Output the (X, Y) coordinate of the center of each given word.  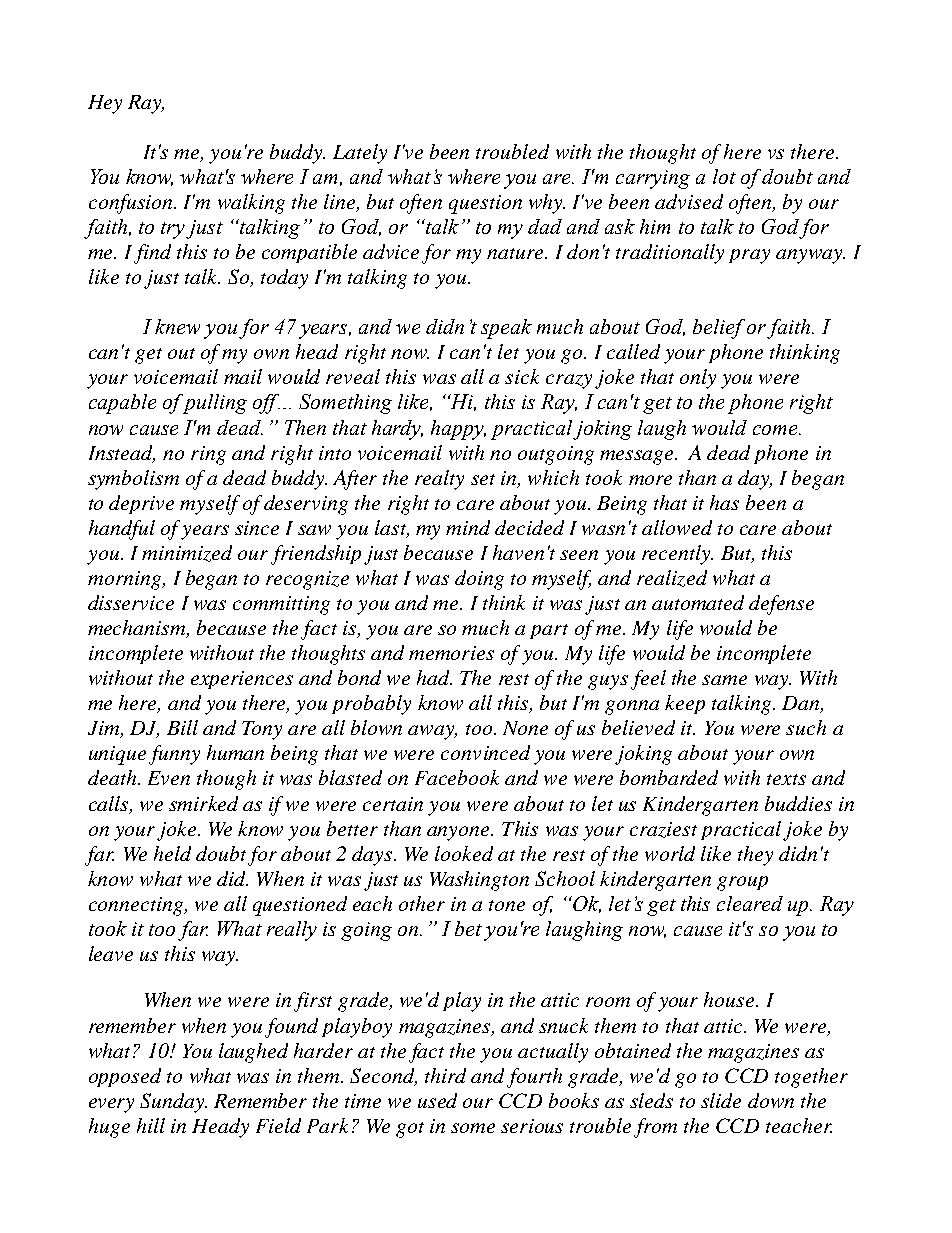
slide (721, 1100)
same (724, 680)
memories (451, 653)
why (547, 204)
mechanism (138, 629)
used (437, 1100)
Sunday (173, 1103)
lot (724, 176)
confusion (132, 204)
